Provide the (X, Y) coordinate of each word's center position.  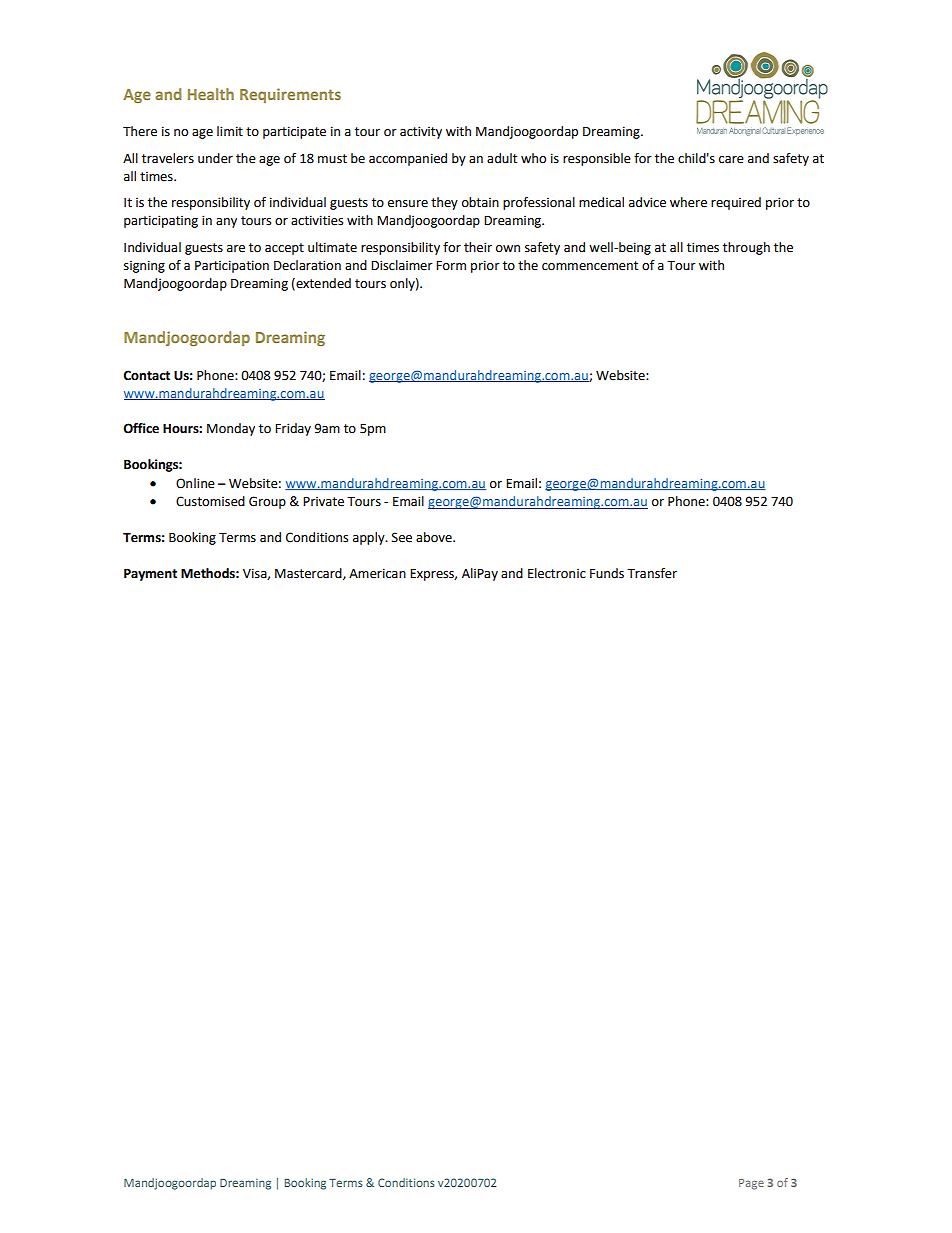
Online (195, 483)
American (377, 573)
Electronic (557, 573)
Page (751, 1184)
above (435, 537)
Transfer (652, 573)
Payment (150, 575)
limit (230, 131)
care (731, 160)
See (402, 537)
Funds (607, 573)
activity (421, 132)
